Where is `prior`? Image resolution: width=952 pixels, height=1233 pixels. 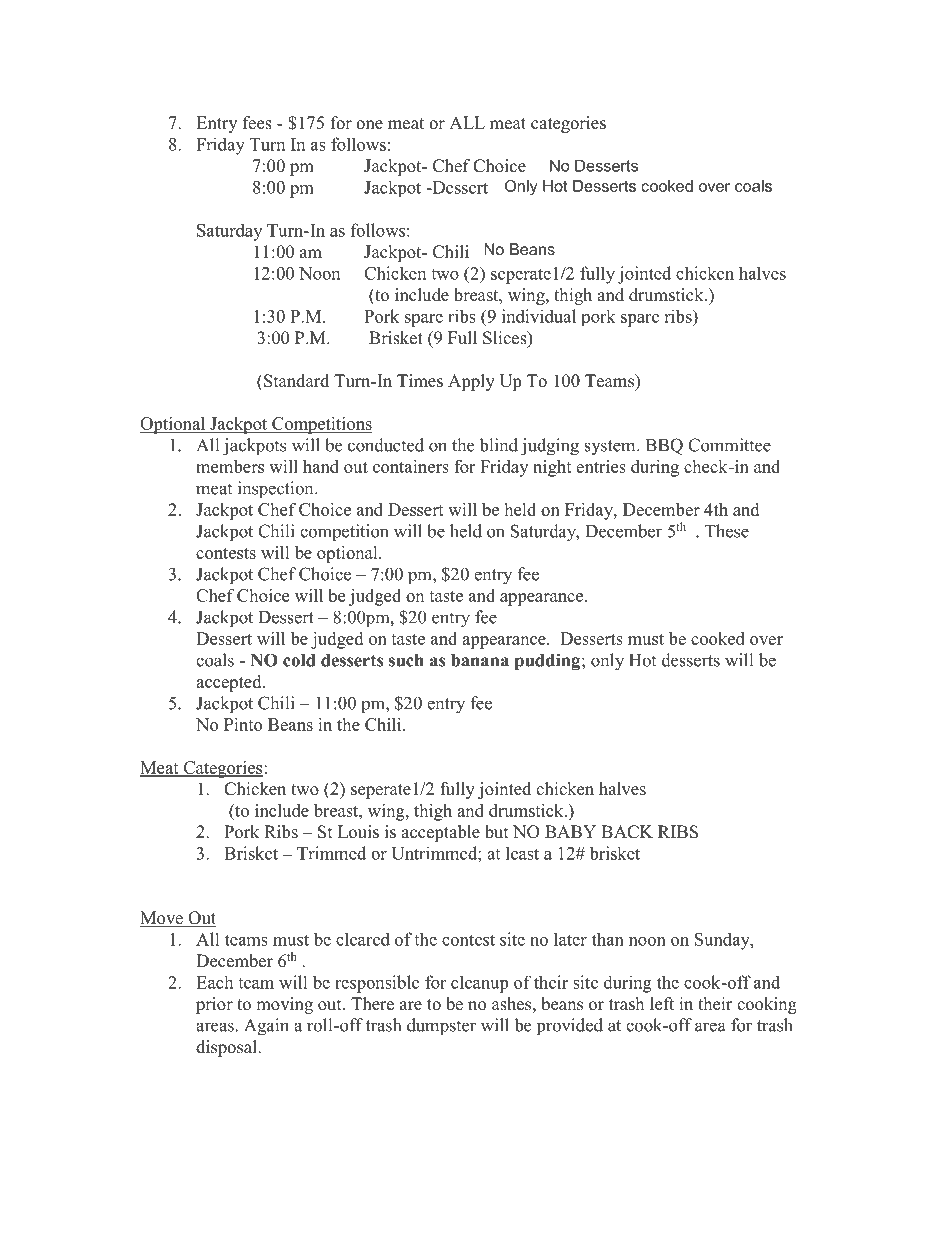 prior is located at coordinates (214, 1005).
